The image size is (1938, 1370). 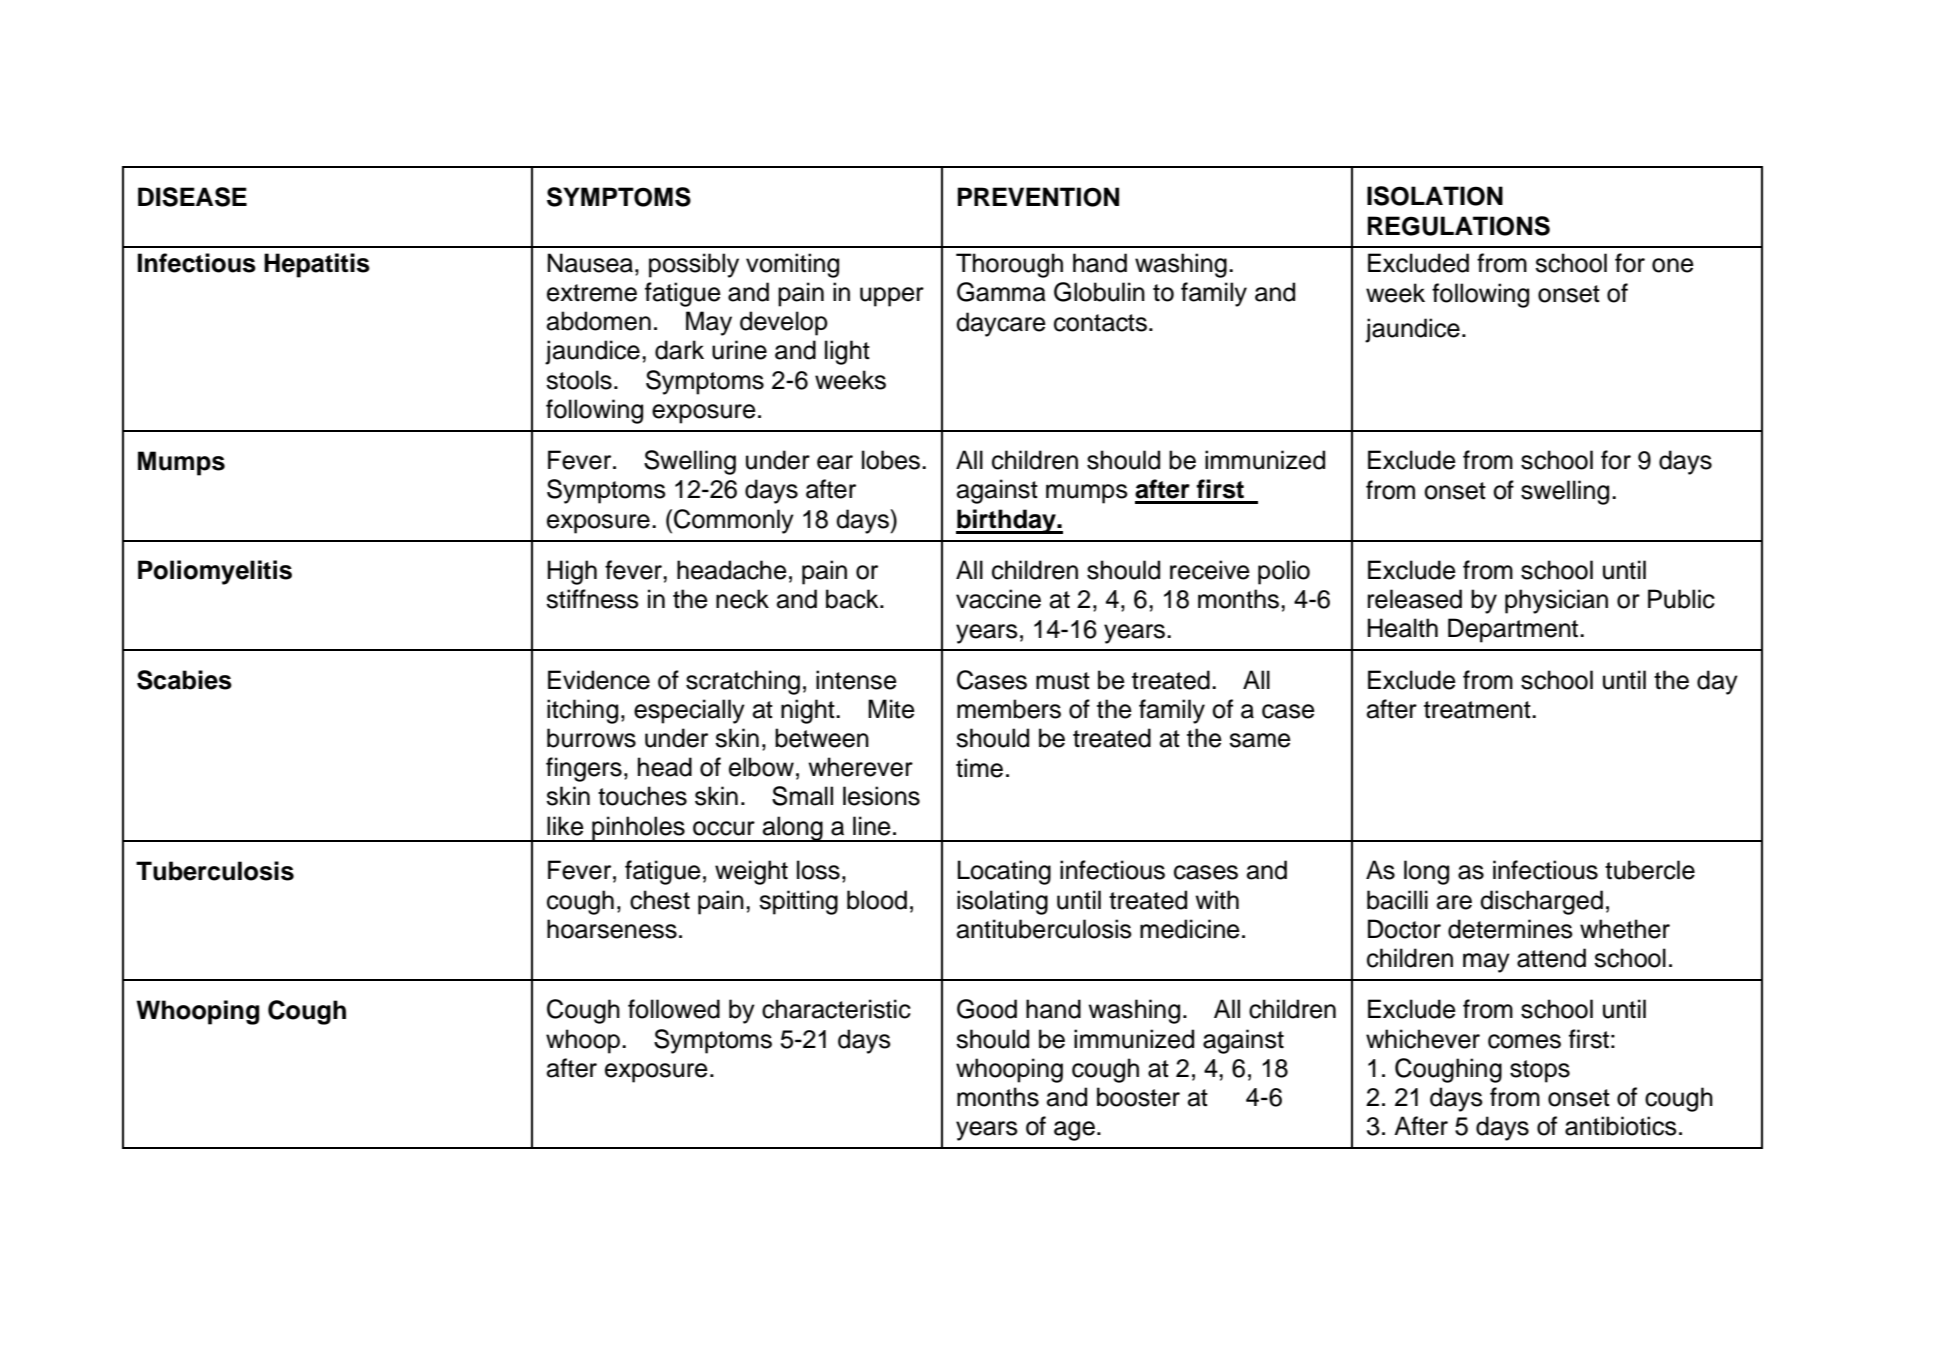 I want to click on age, so click(x=1074, y=1131).
